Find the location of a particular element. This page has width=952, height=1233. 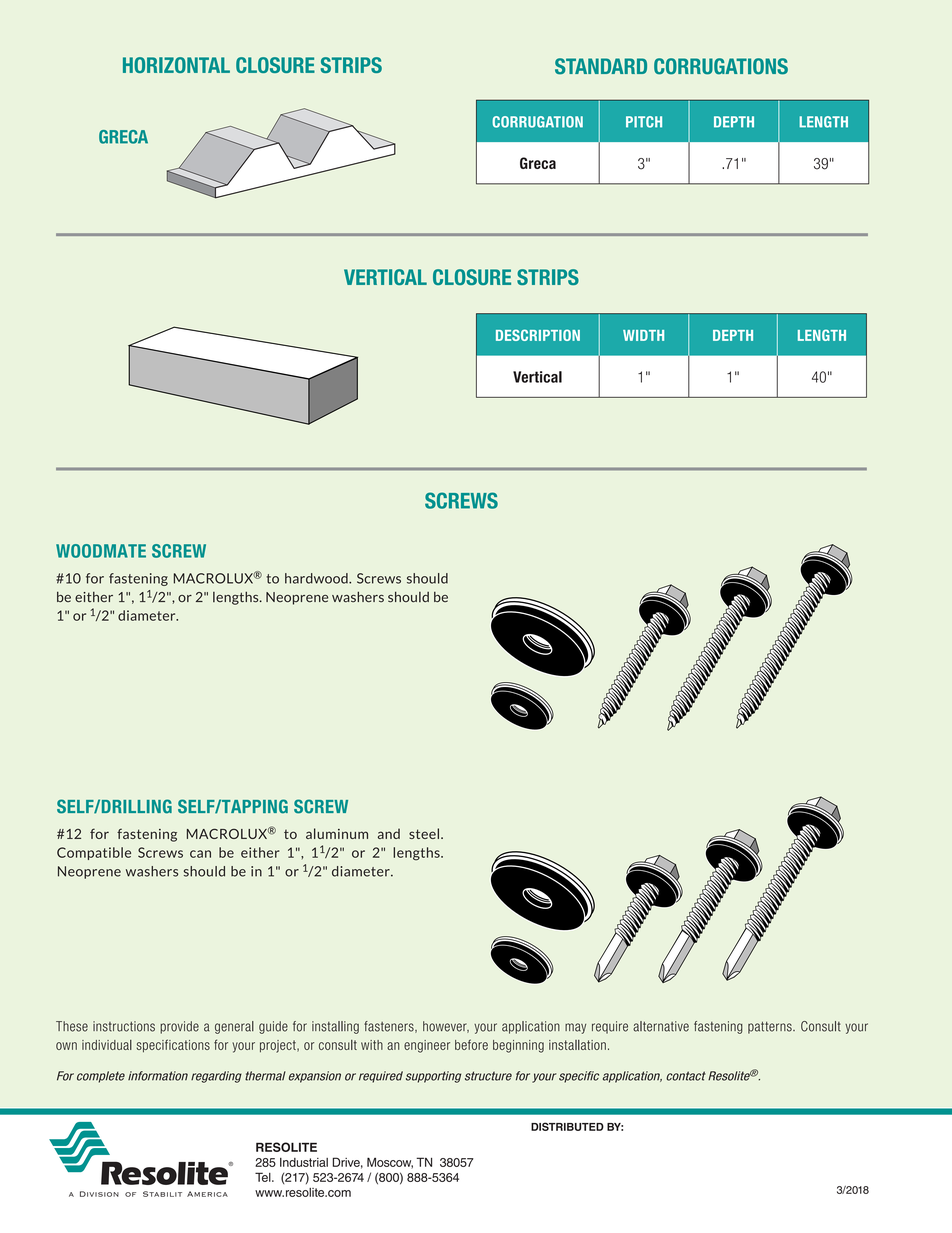

installing is located at coordinates (335, 1027).
